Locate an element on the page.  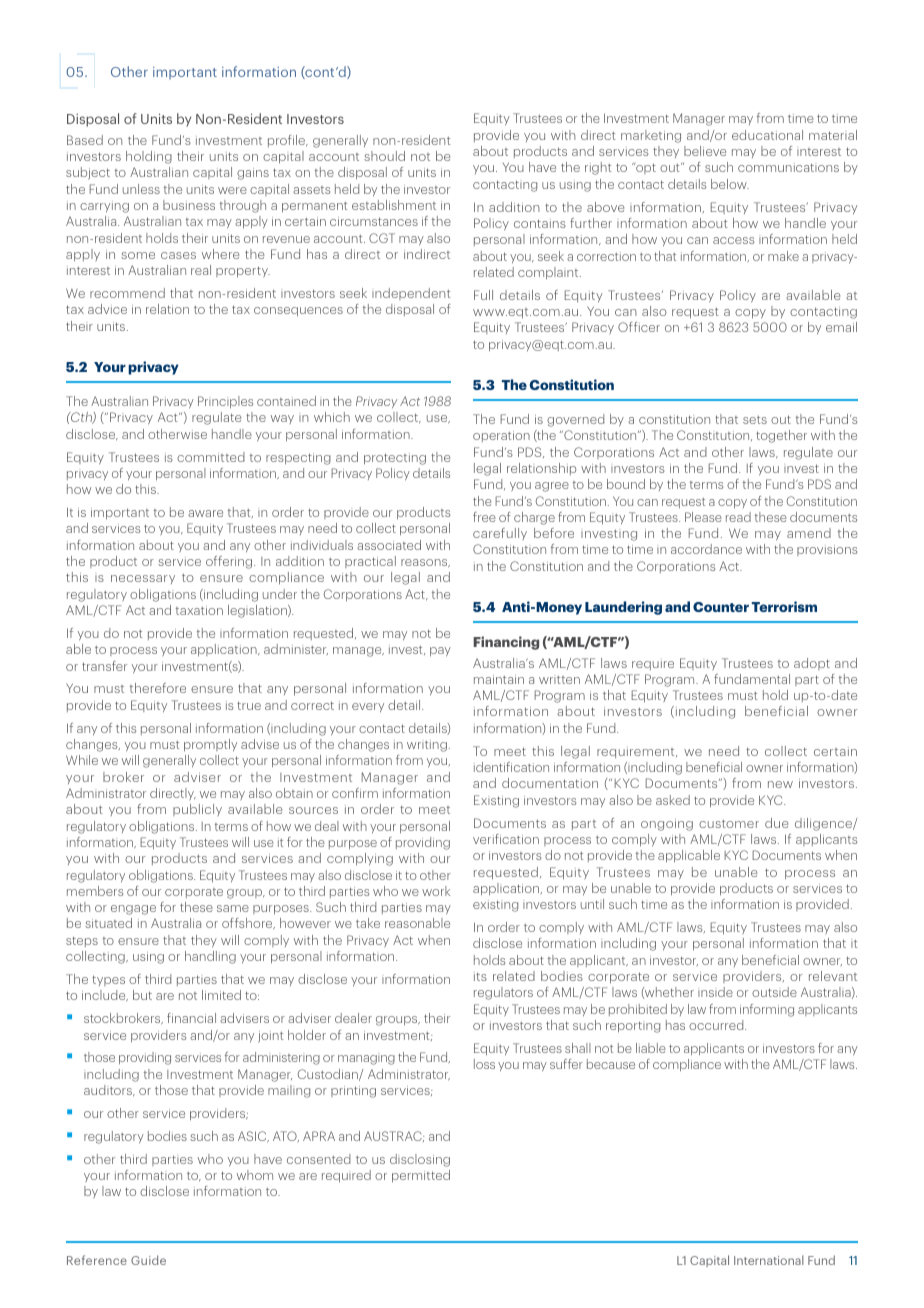
permitted is located at coordinates (421, 1176).
